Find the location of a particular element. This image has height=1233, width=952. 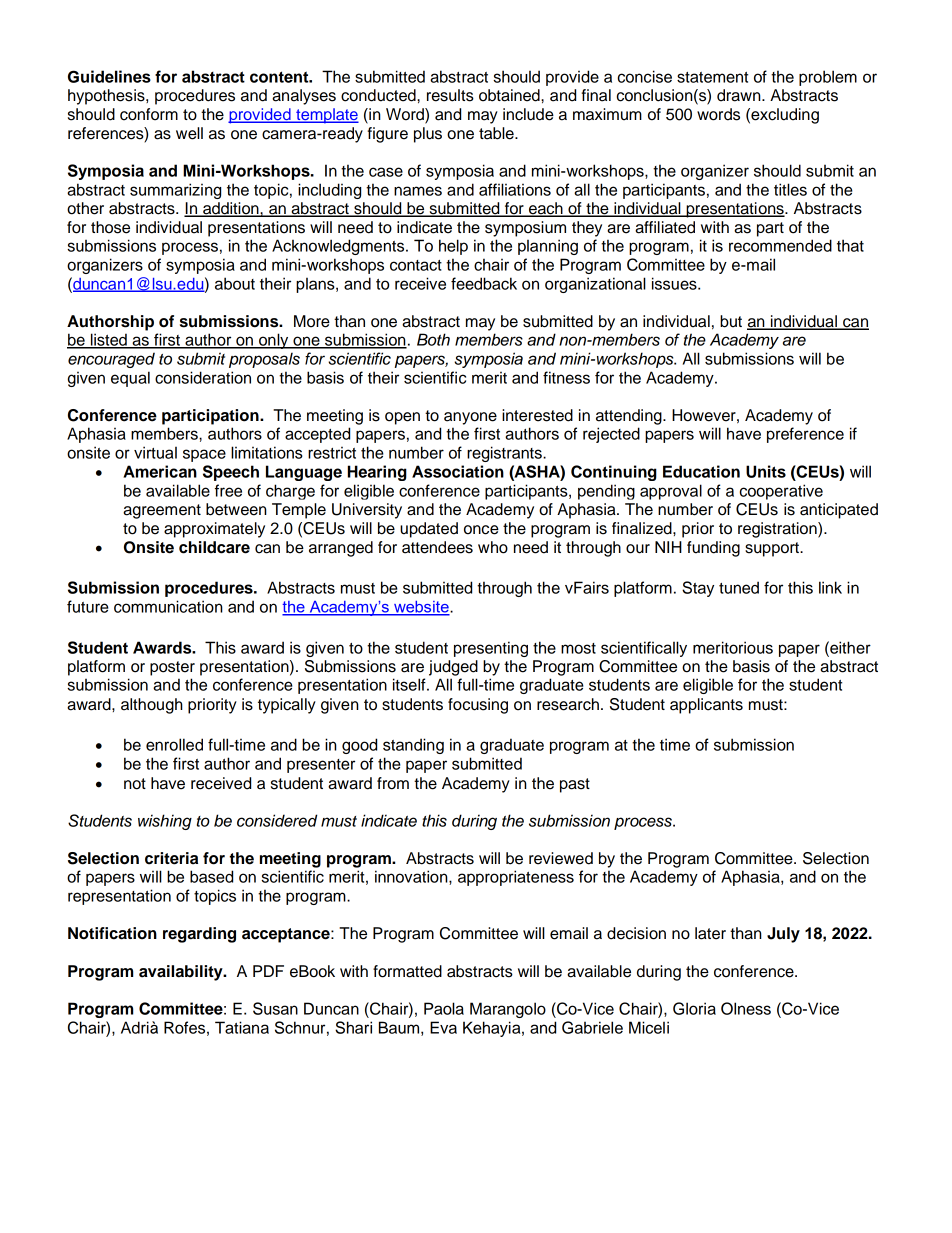

consideration is located at coordinates (203, 377).
